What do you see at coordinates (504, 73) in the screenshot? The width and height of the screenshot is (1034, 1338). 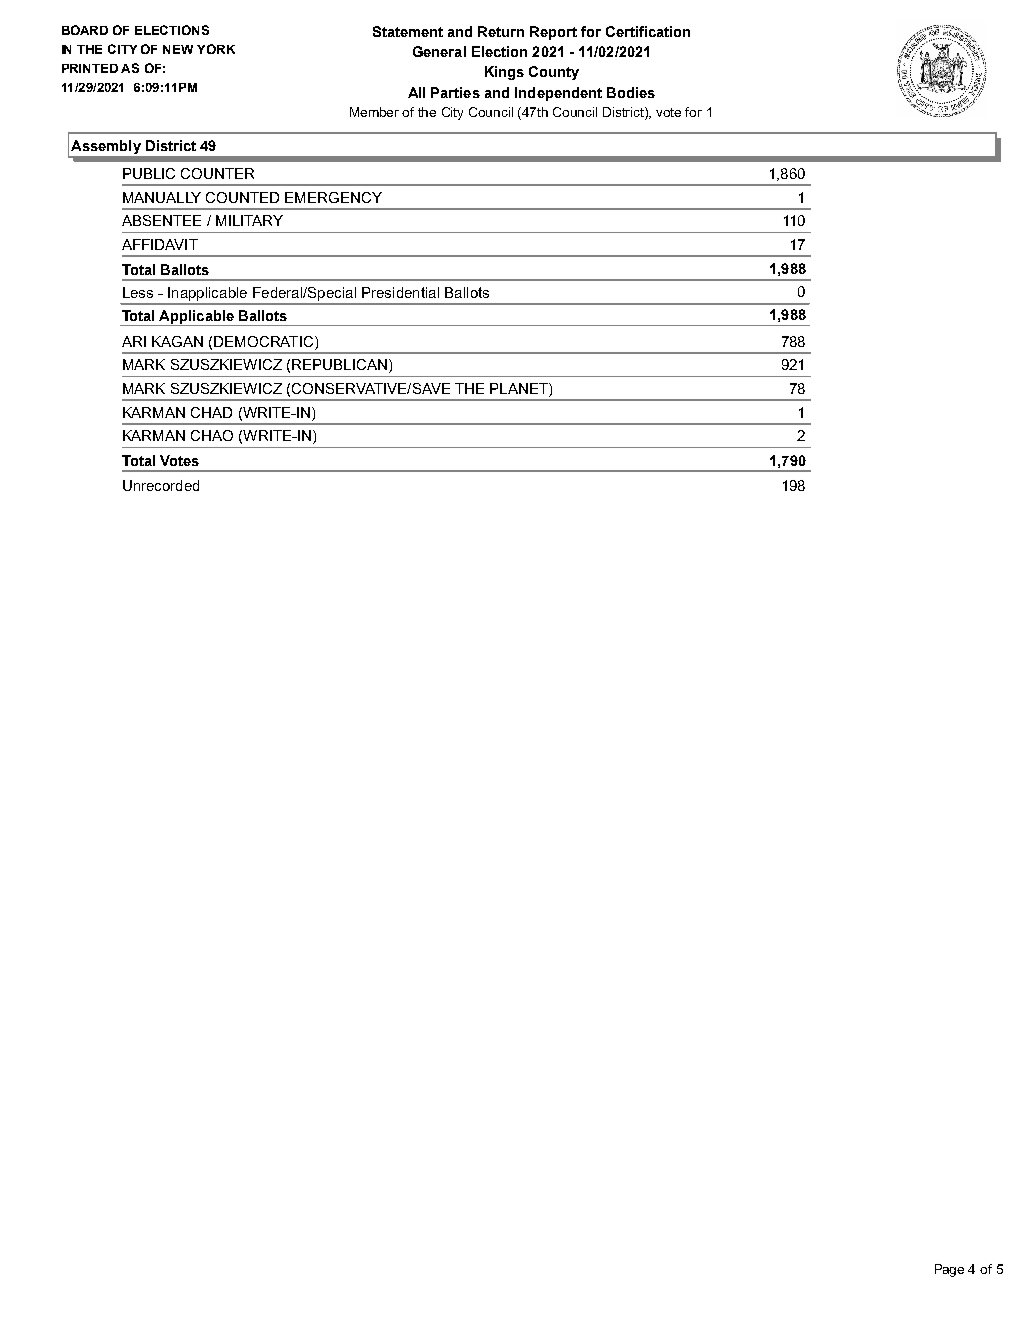 I see `Kings` at bounding box center [504, 73].
